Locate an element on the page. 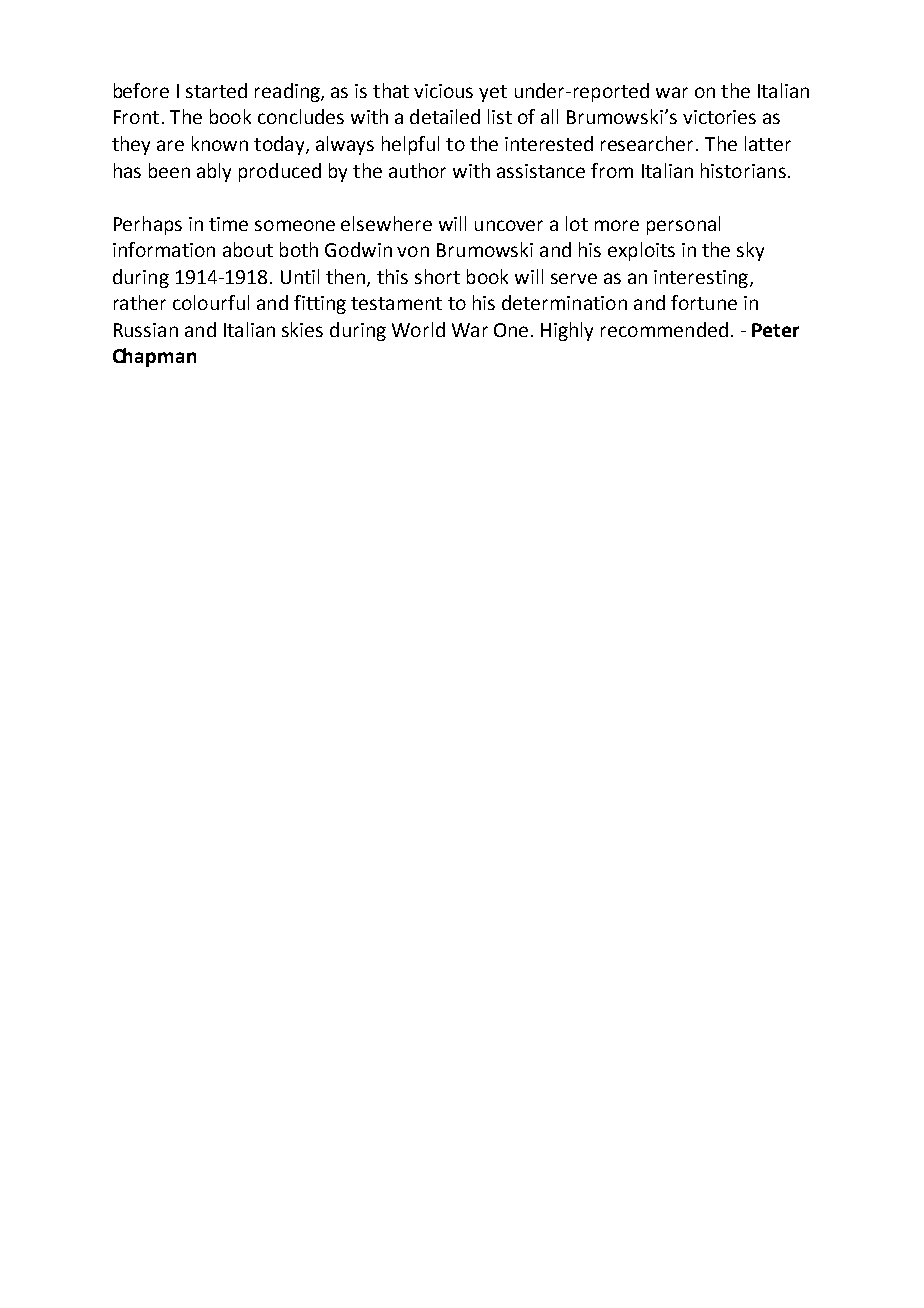 The width and height of the document is (924, 1308). author is located at coordinates (417, 170).
